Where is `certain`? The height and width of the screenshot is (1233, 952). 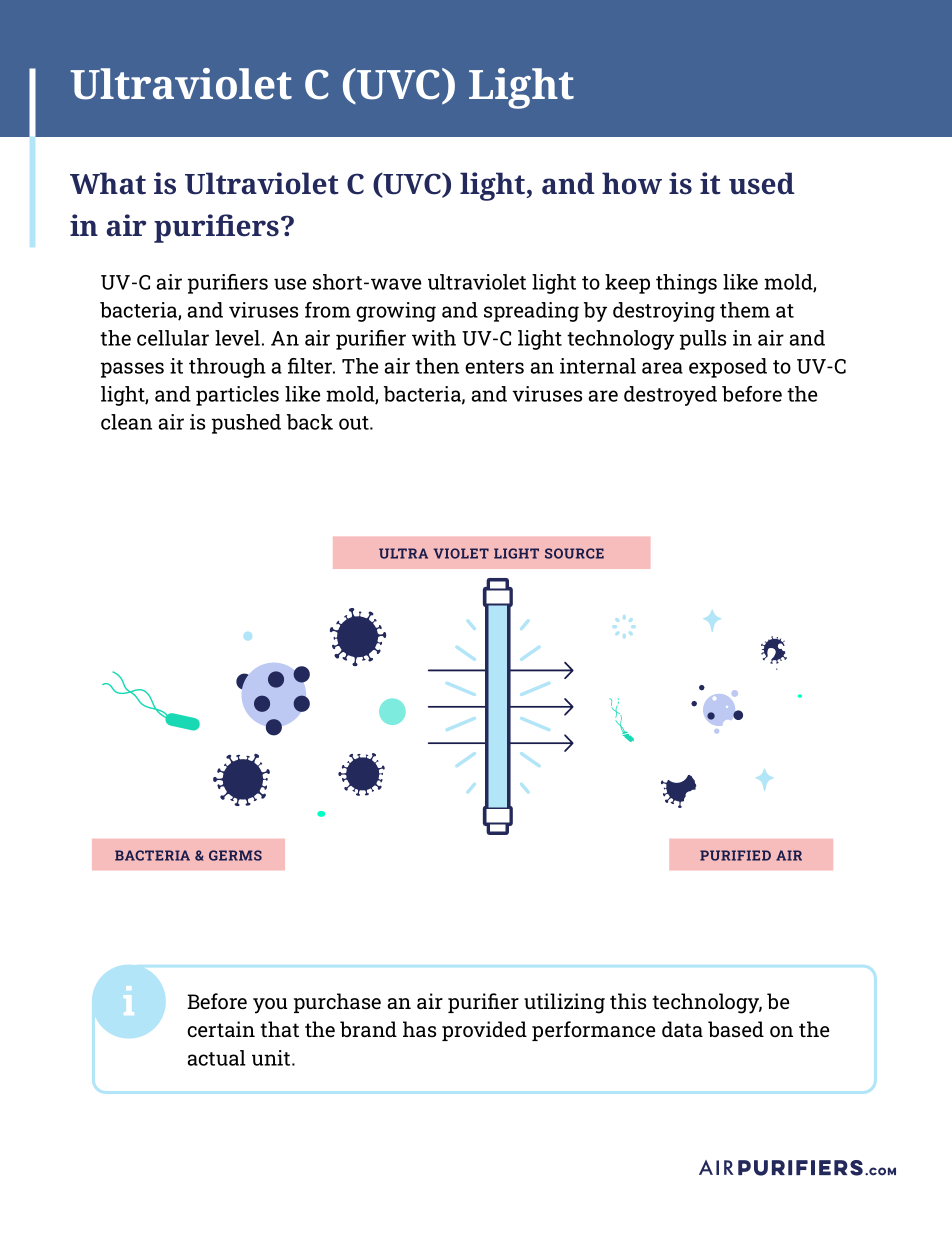
certain is located at coordinates (221, 1029).
